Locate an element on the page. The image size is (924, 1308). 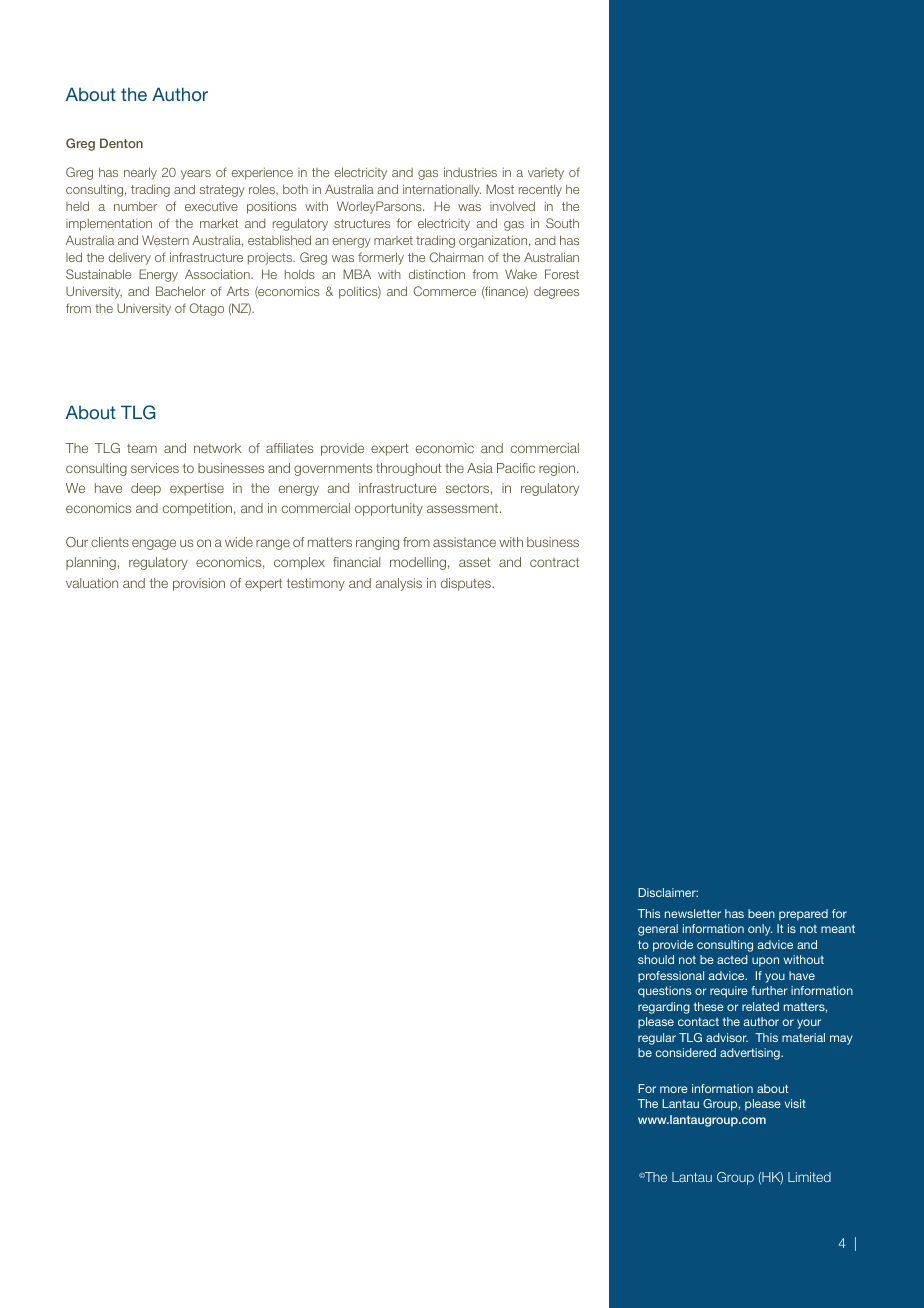
disputes is located at coordinates (467, 584).
